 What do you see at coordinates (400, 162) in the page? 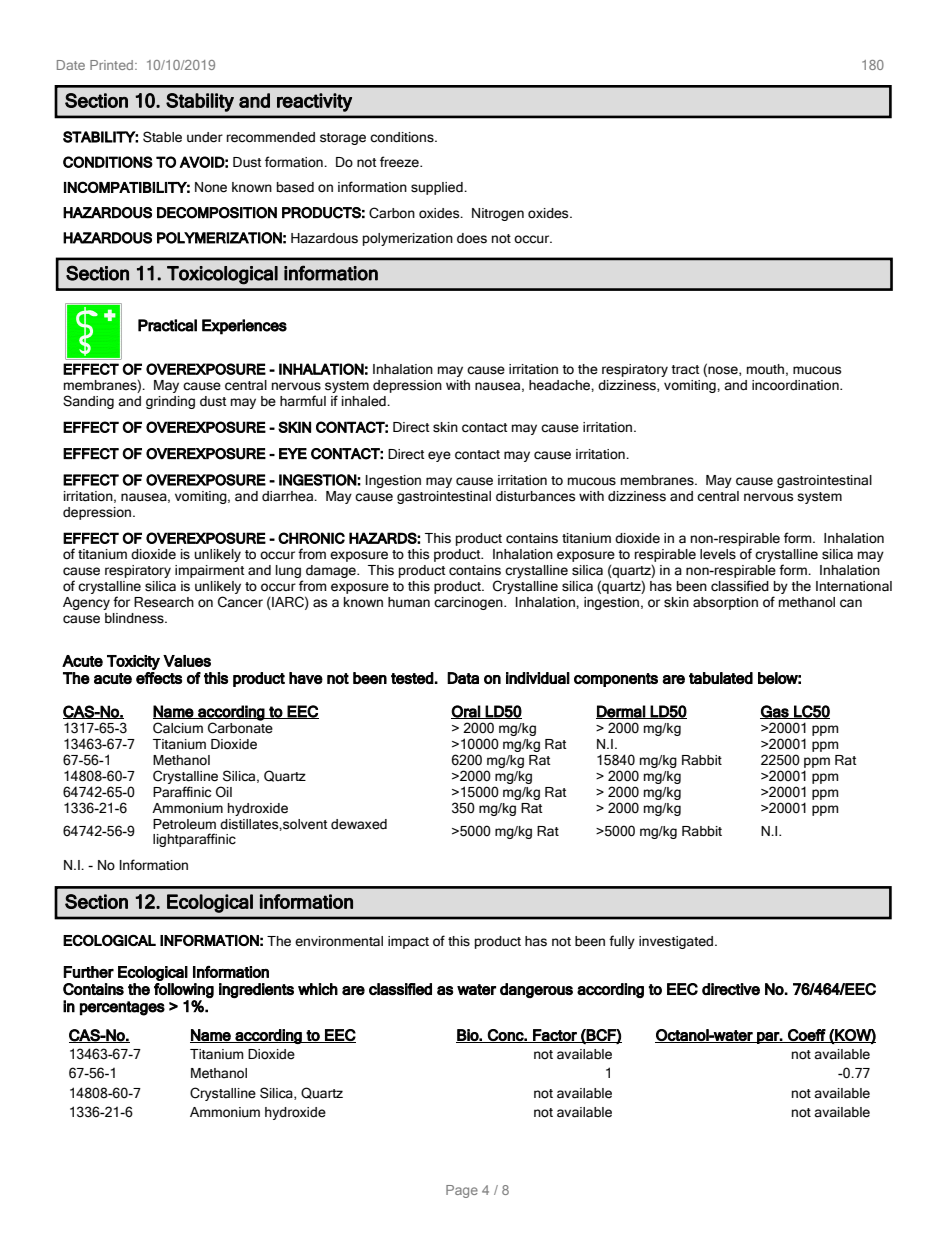
I see `freeze` at bounding box center [400, 162].
